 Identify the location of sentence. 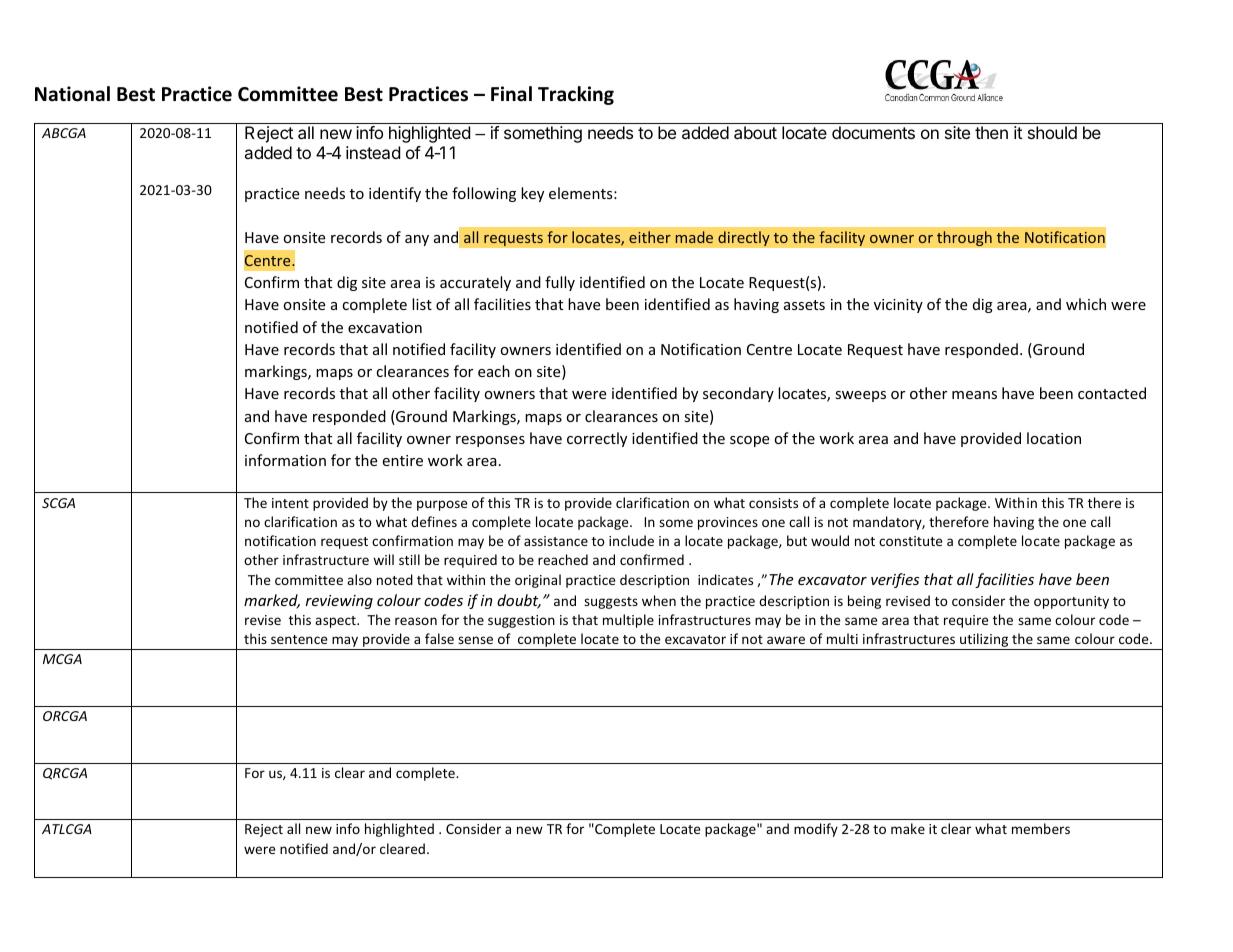
(299, 639).
